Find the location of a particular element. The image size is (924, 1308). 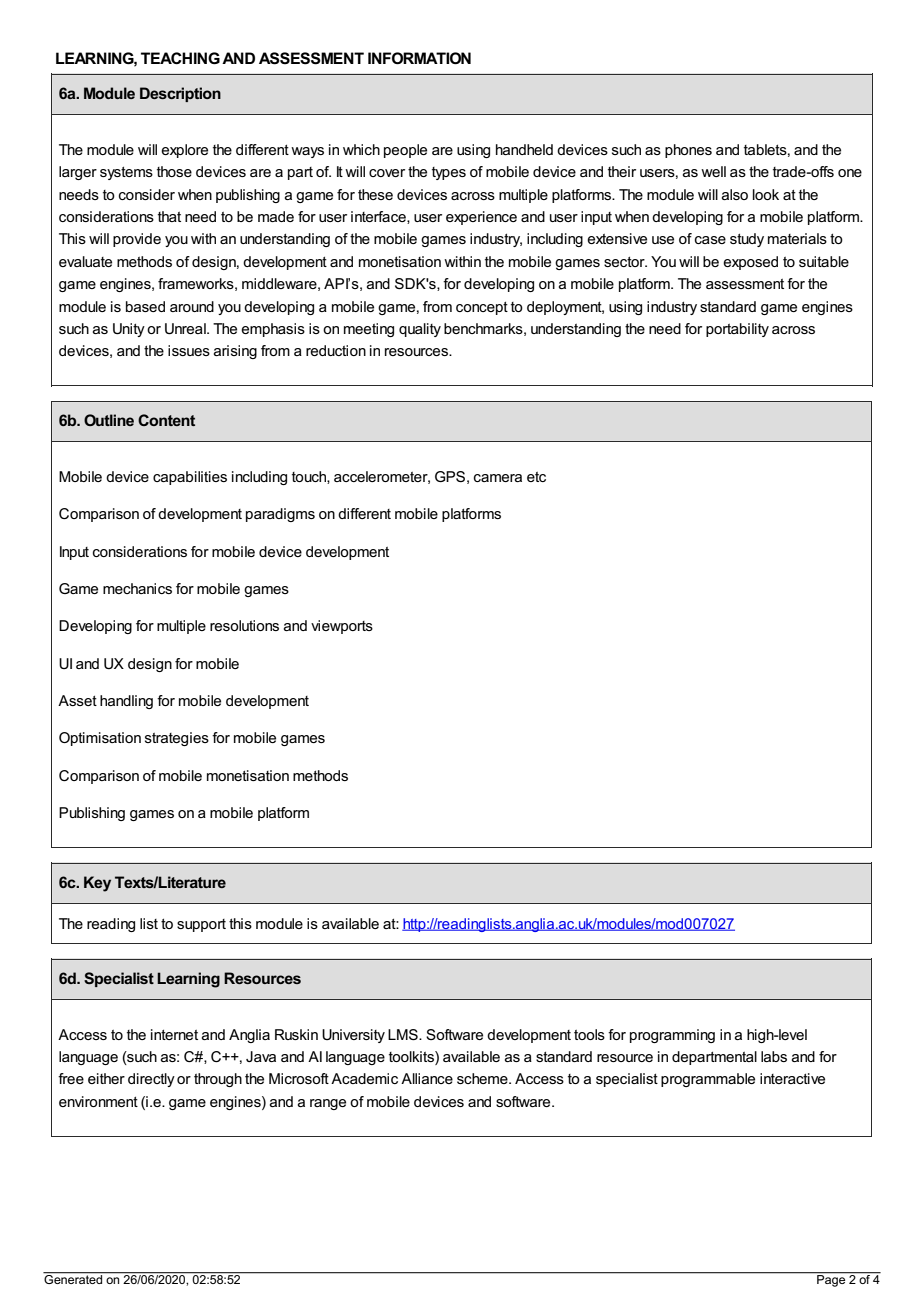

portability is located at coordinates (737, 330).
